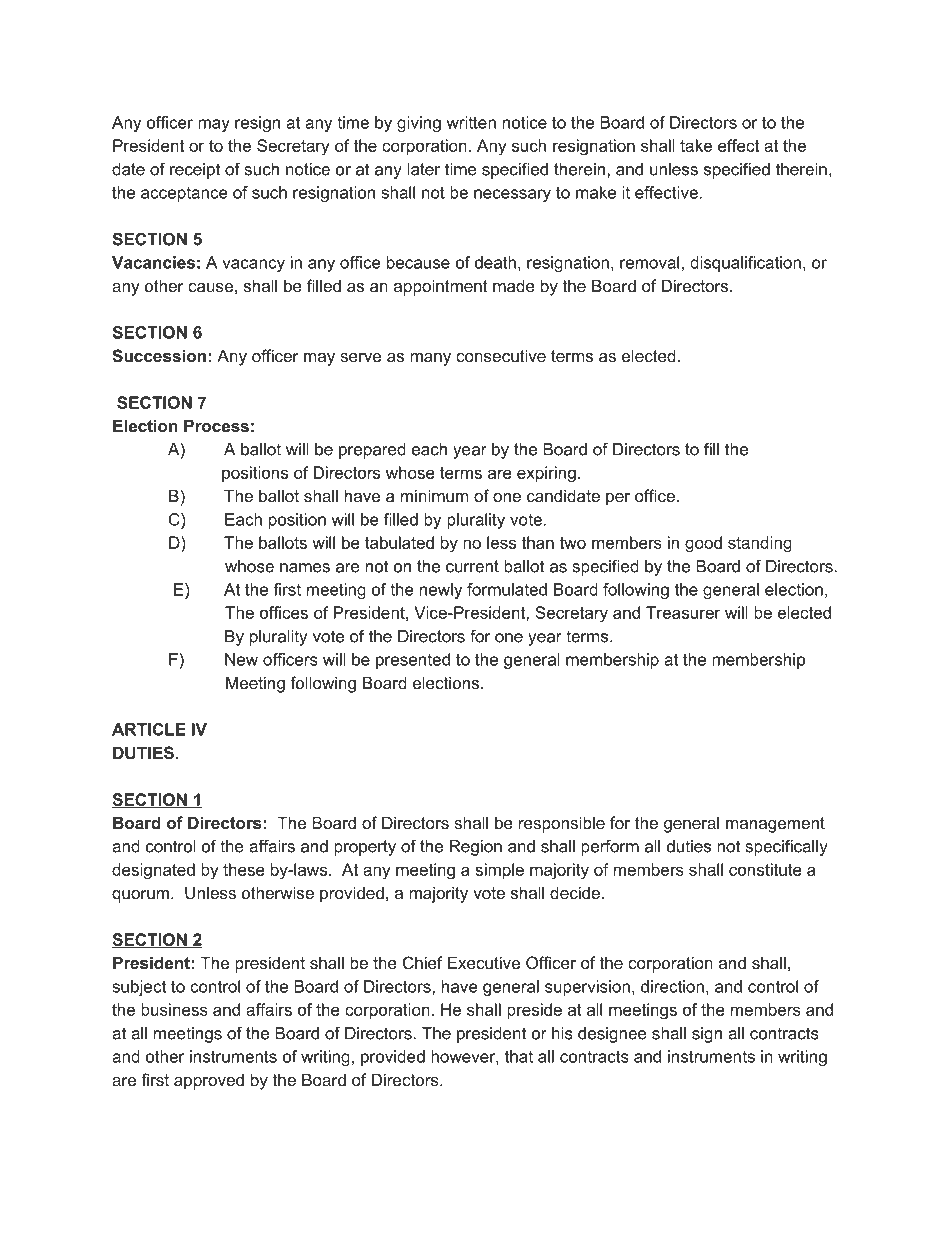 Image resolution: width=952 pixels, height=1233 pixels. What do you see at coordinates (519, 1056) in the document?
I see `that` at bounding box center [519, 1056].
